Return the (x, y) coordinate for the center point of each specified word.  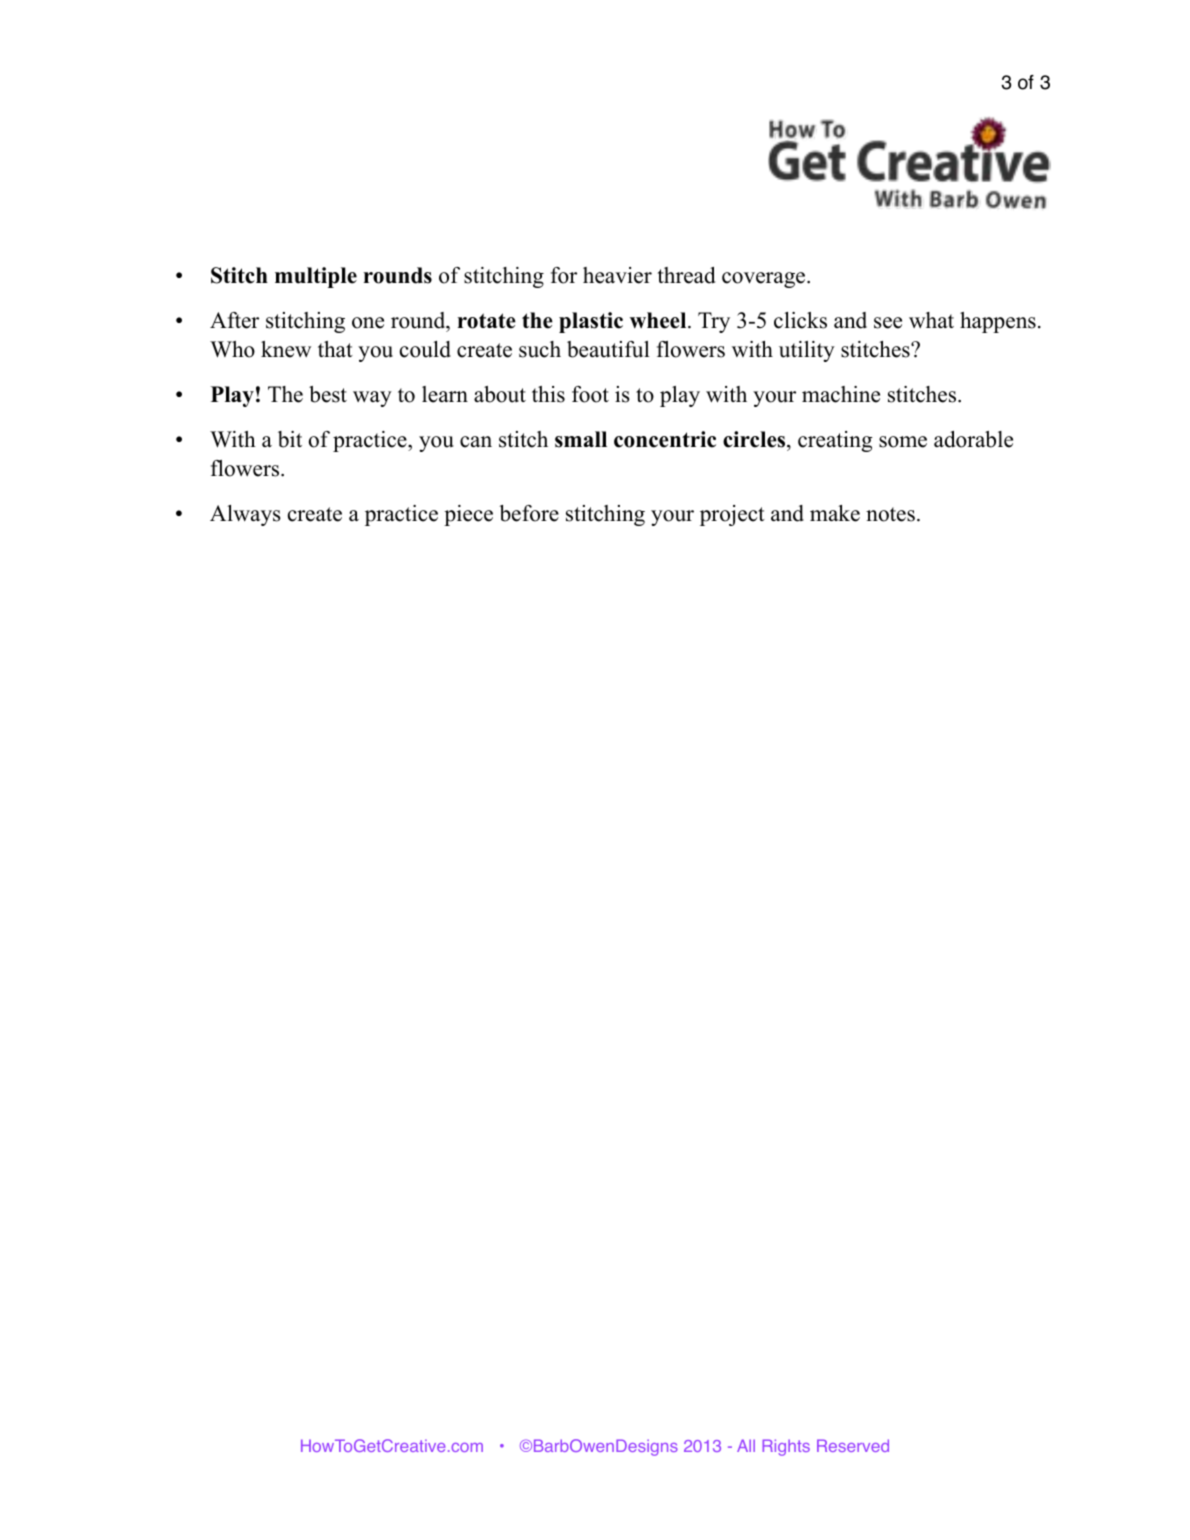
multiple (316, 277)
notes (890, 514)
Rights (786, 1447)
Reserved (853, 1445)
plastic (591, 322)
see (888, 323)
